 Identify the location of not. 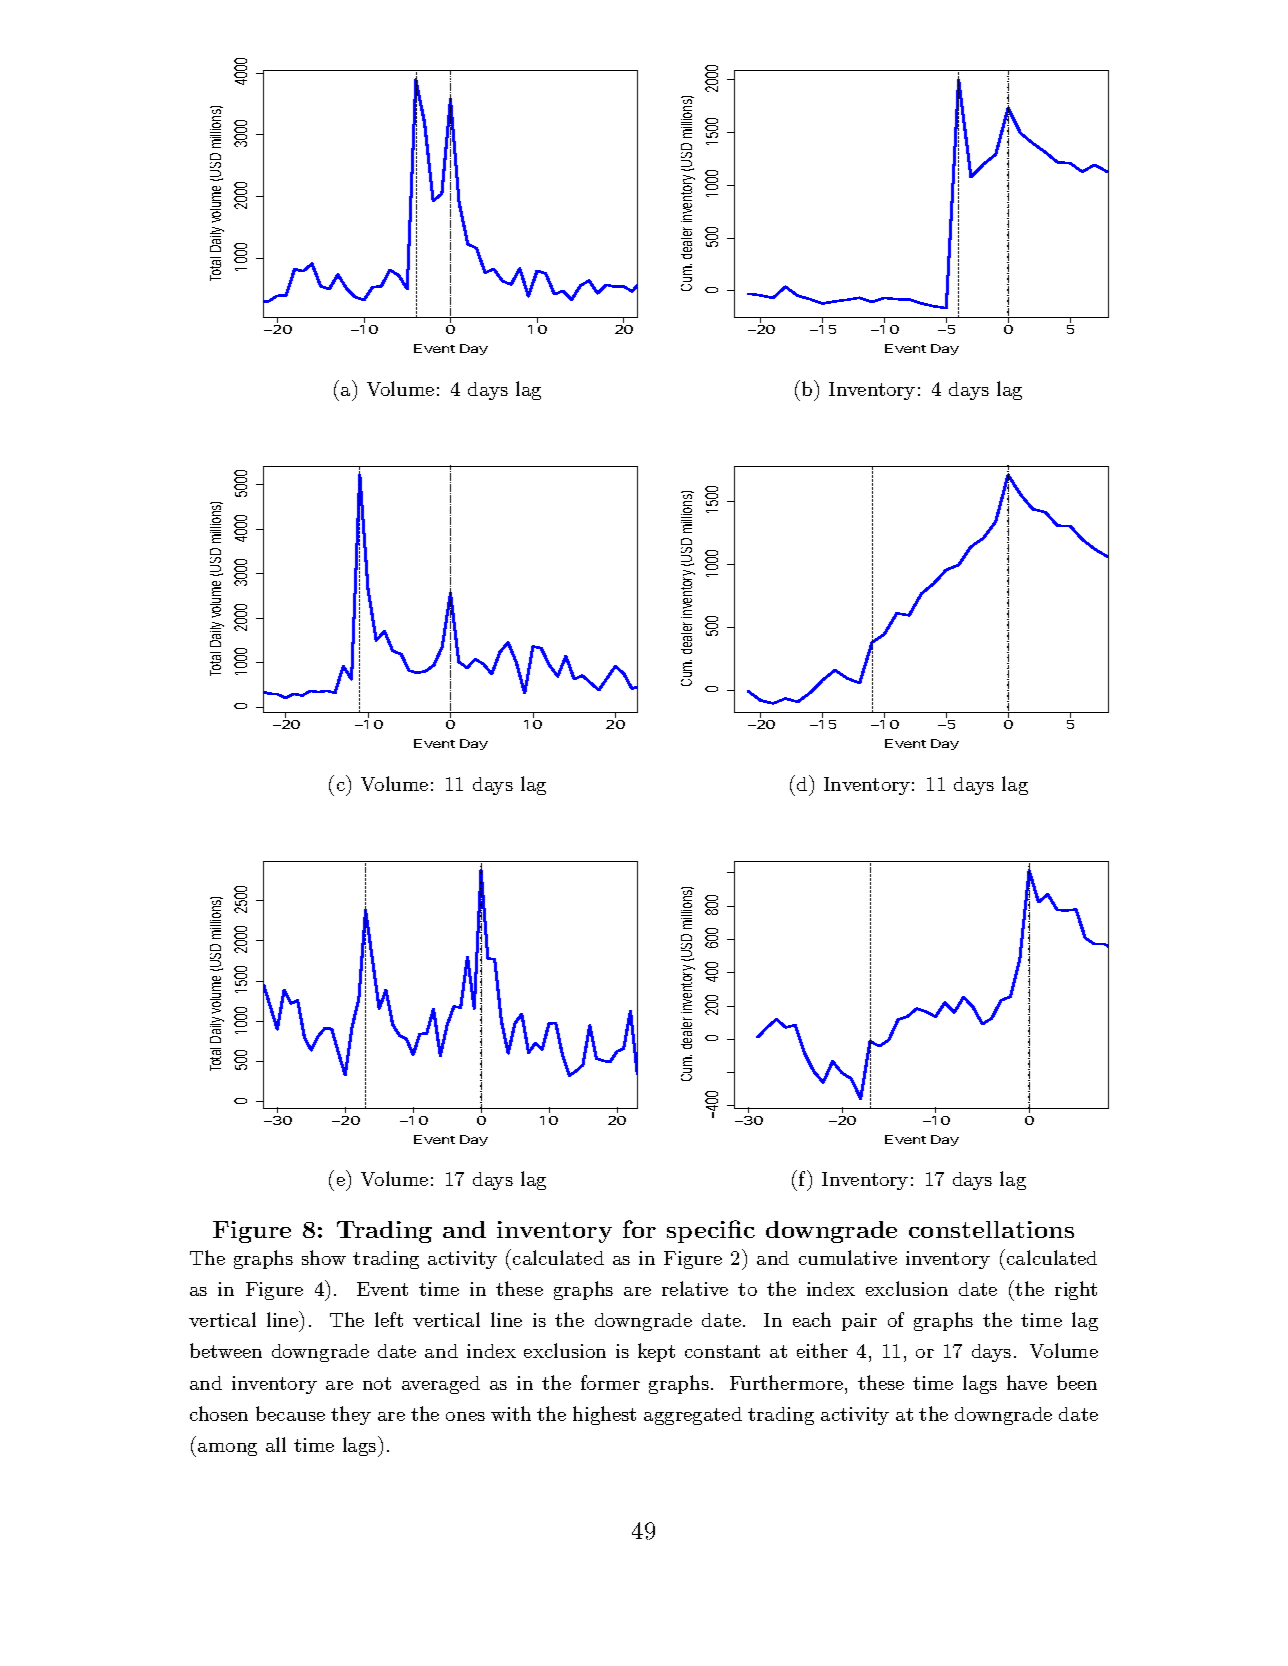
(377, 1383).
